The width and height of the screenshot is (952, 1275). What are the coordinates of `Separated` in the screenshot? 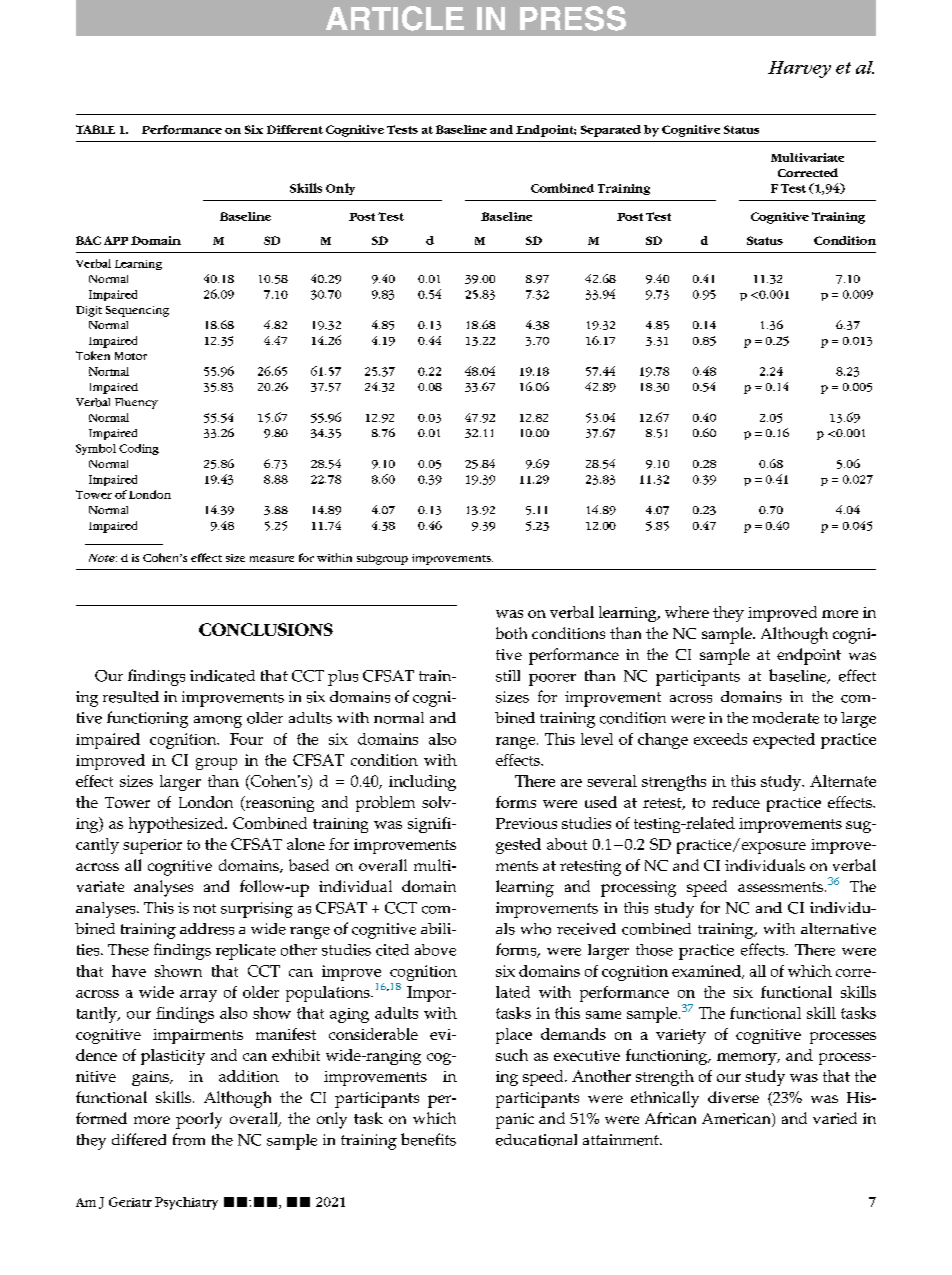 It's located at (611, 131).
